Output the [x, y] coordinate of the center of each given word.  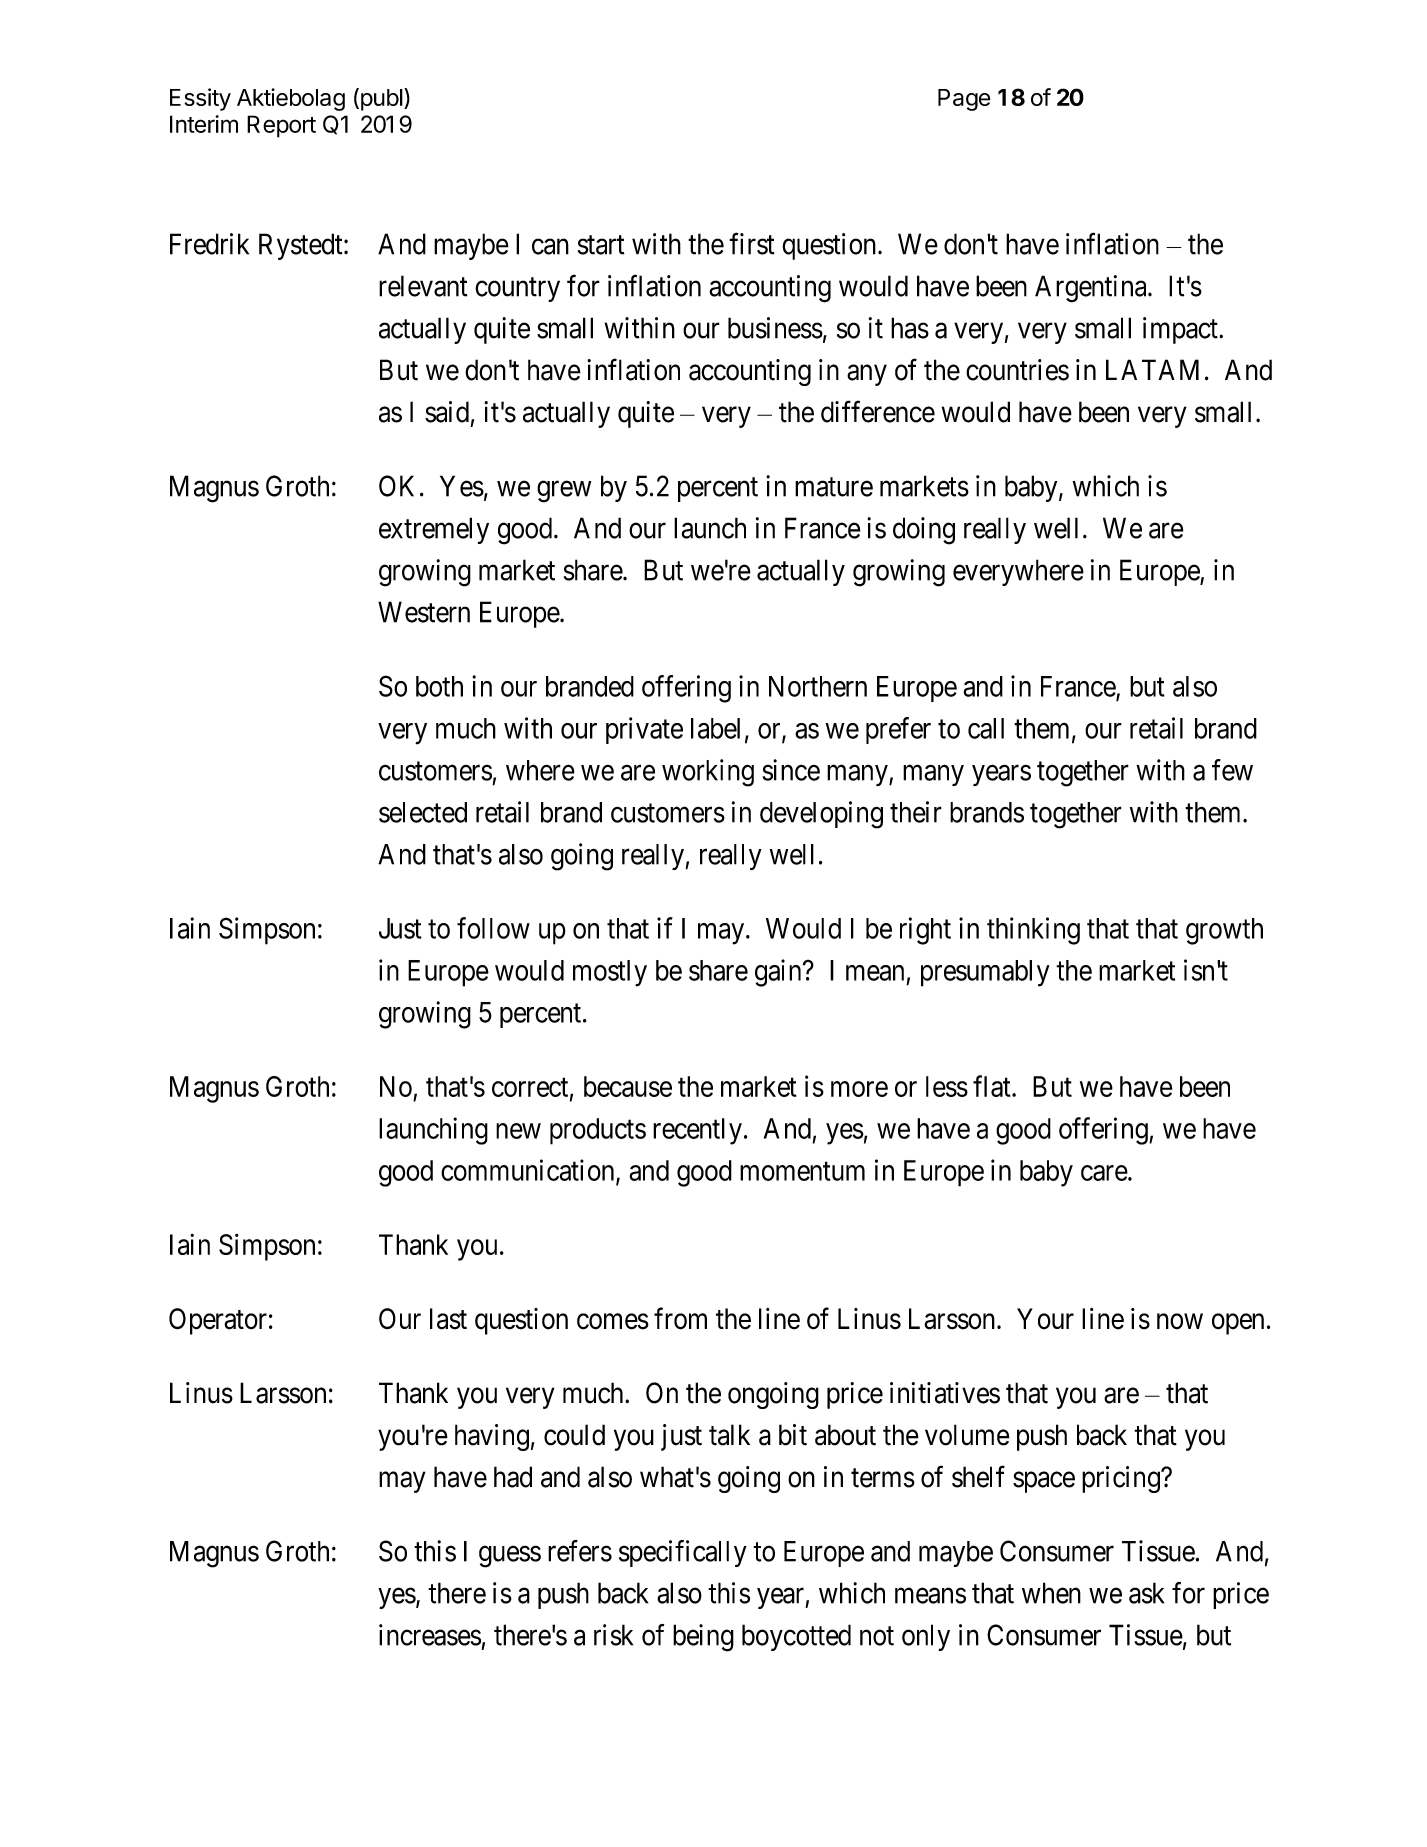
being [703, 1638]
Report [281, 126]
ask [1146, 1593]
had [513, 1477]
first [752, 244]
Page [964, 100]
